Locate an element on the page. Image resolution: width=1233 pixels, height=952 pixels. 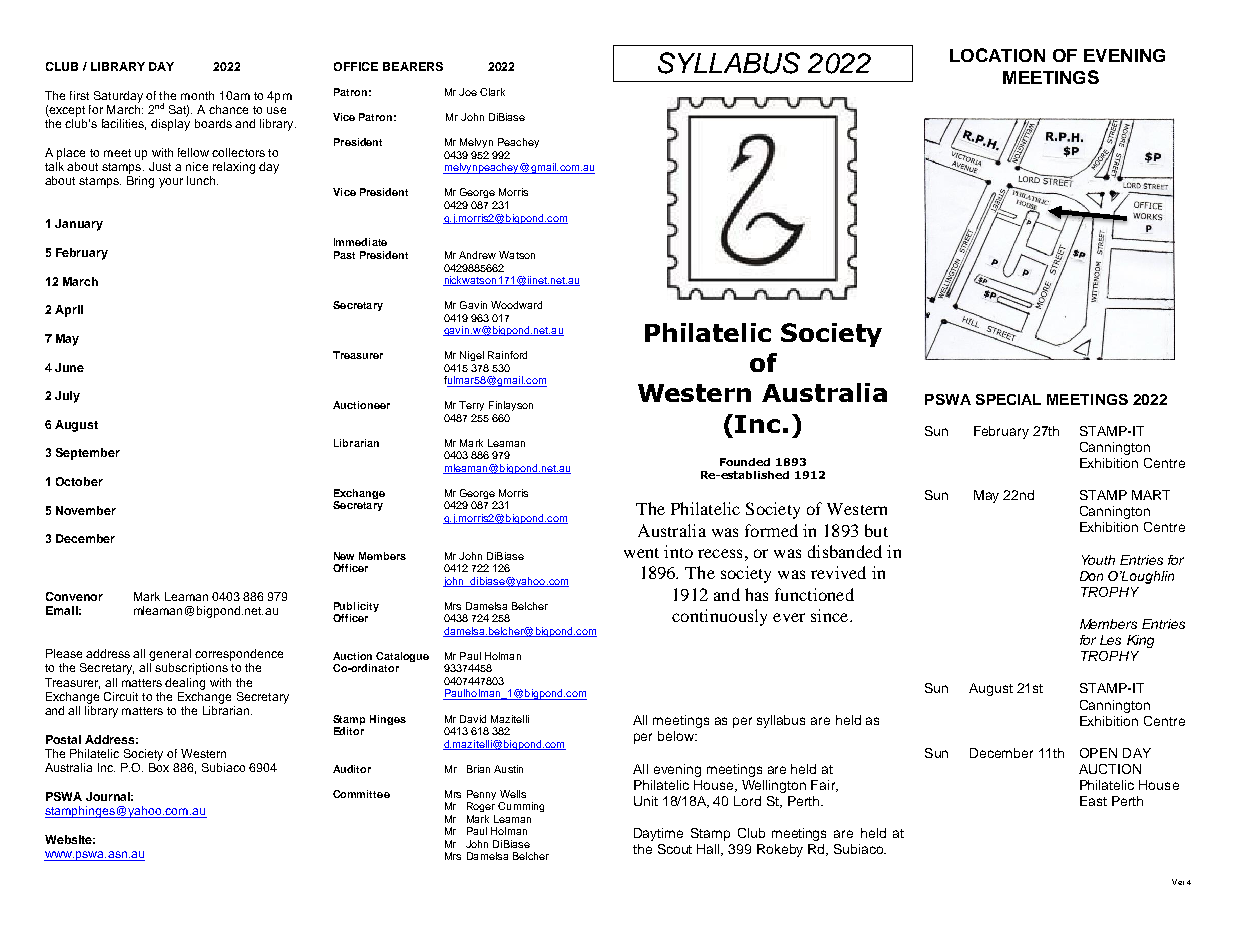
SPECIAL is located at coordinates (1008, 399).
